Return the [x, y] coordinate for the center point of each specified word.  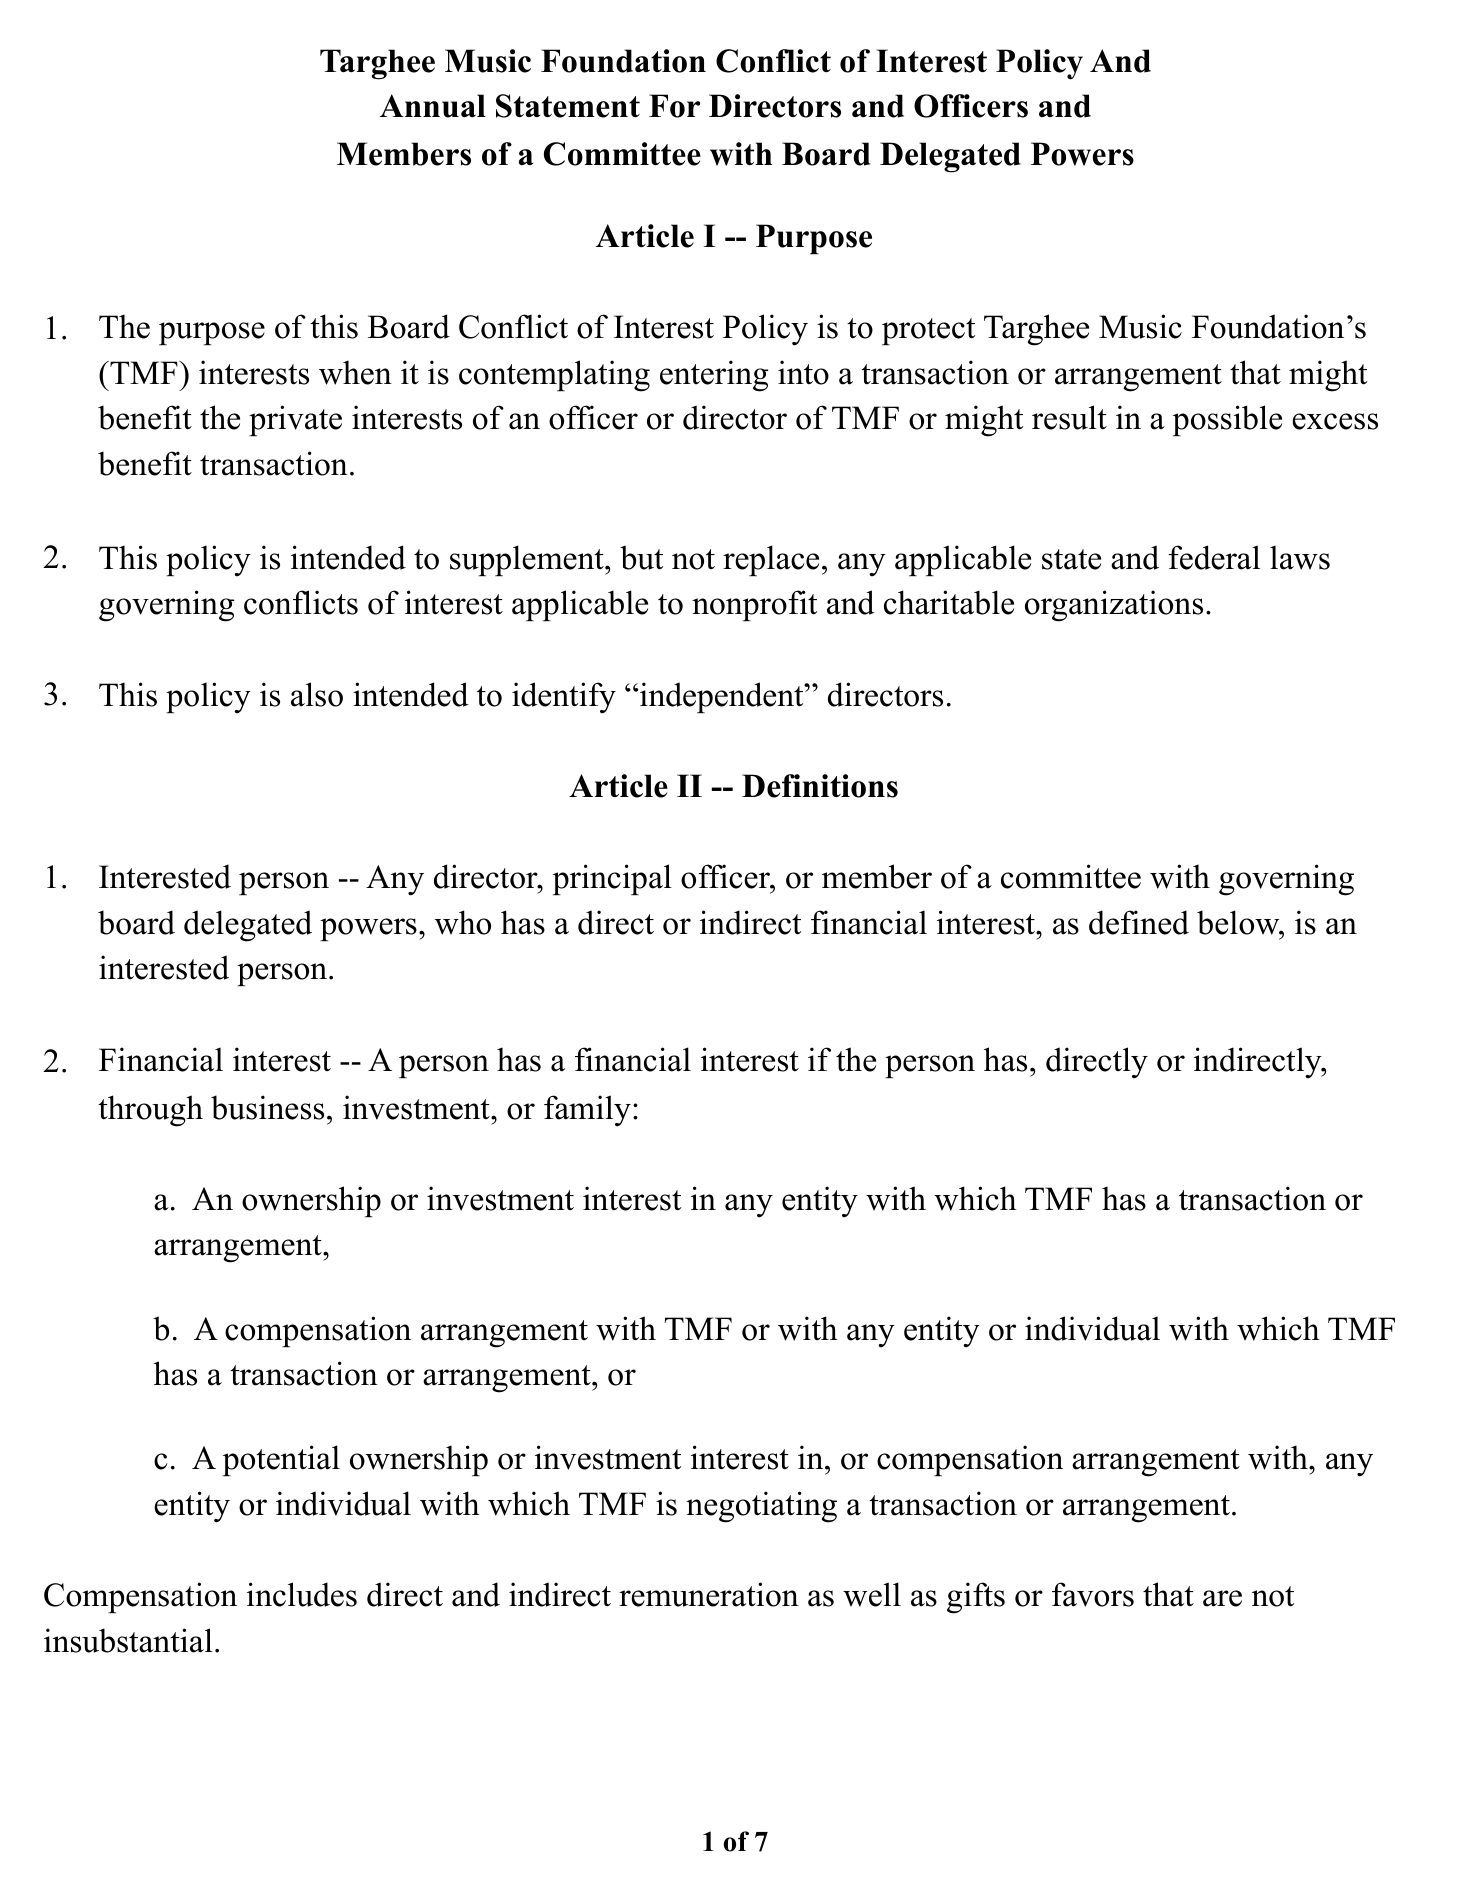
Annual [433, 106]
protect [928, 331]
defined [1139, 922]
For [674, 106]
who [463, 922]
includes [302, 1594]
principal [612, 879]
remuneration [709, 1594]
